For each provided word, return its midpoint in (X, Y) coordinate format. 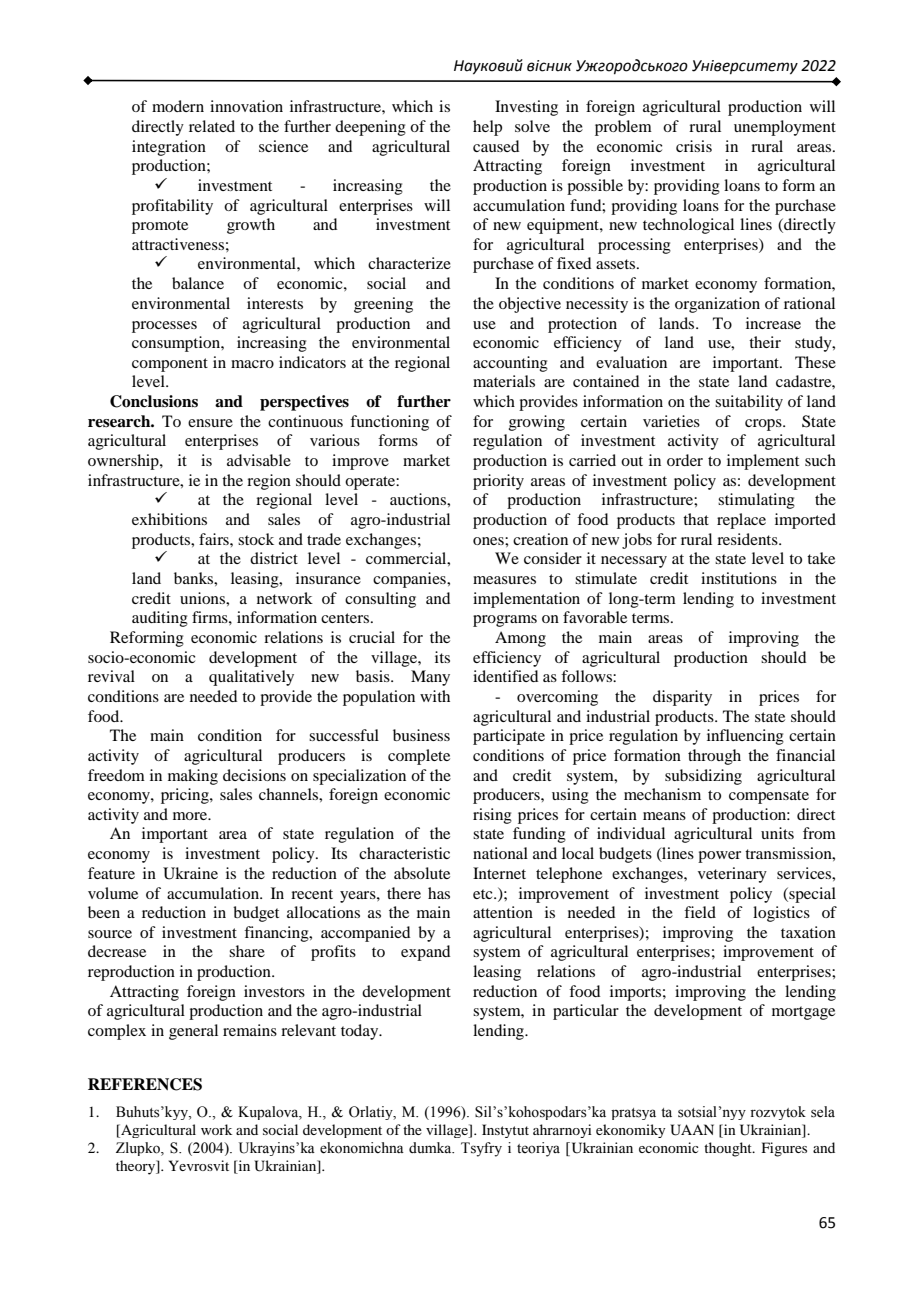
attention (503, 912)
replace (741, 521)
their (765, 342)
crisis (694, 146)
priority (498, 482)
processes (164, 327)
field (700, 912)
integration (169, 148)
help (487, 128)
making (193, 777)
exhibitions (169, 519)
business (421, 735)
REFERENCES (145, 1084)
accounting (510, 364)
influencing (745, 737)
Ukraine (190, 873)
